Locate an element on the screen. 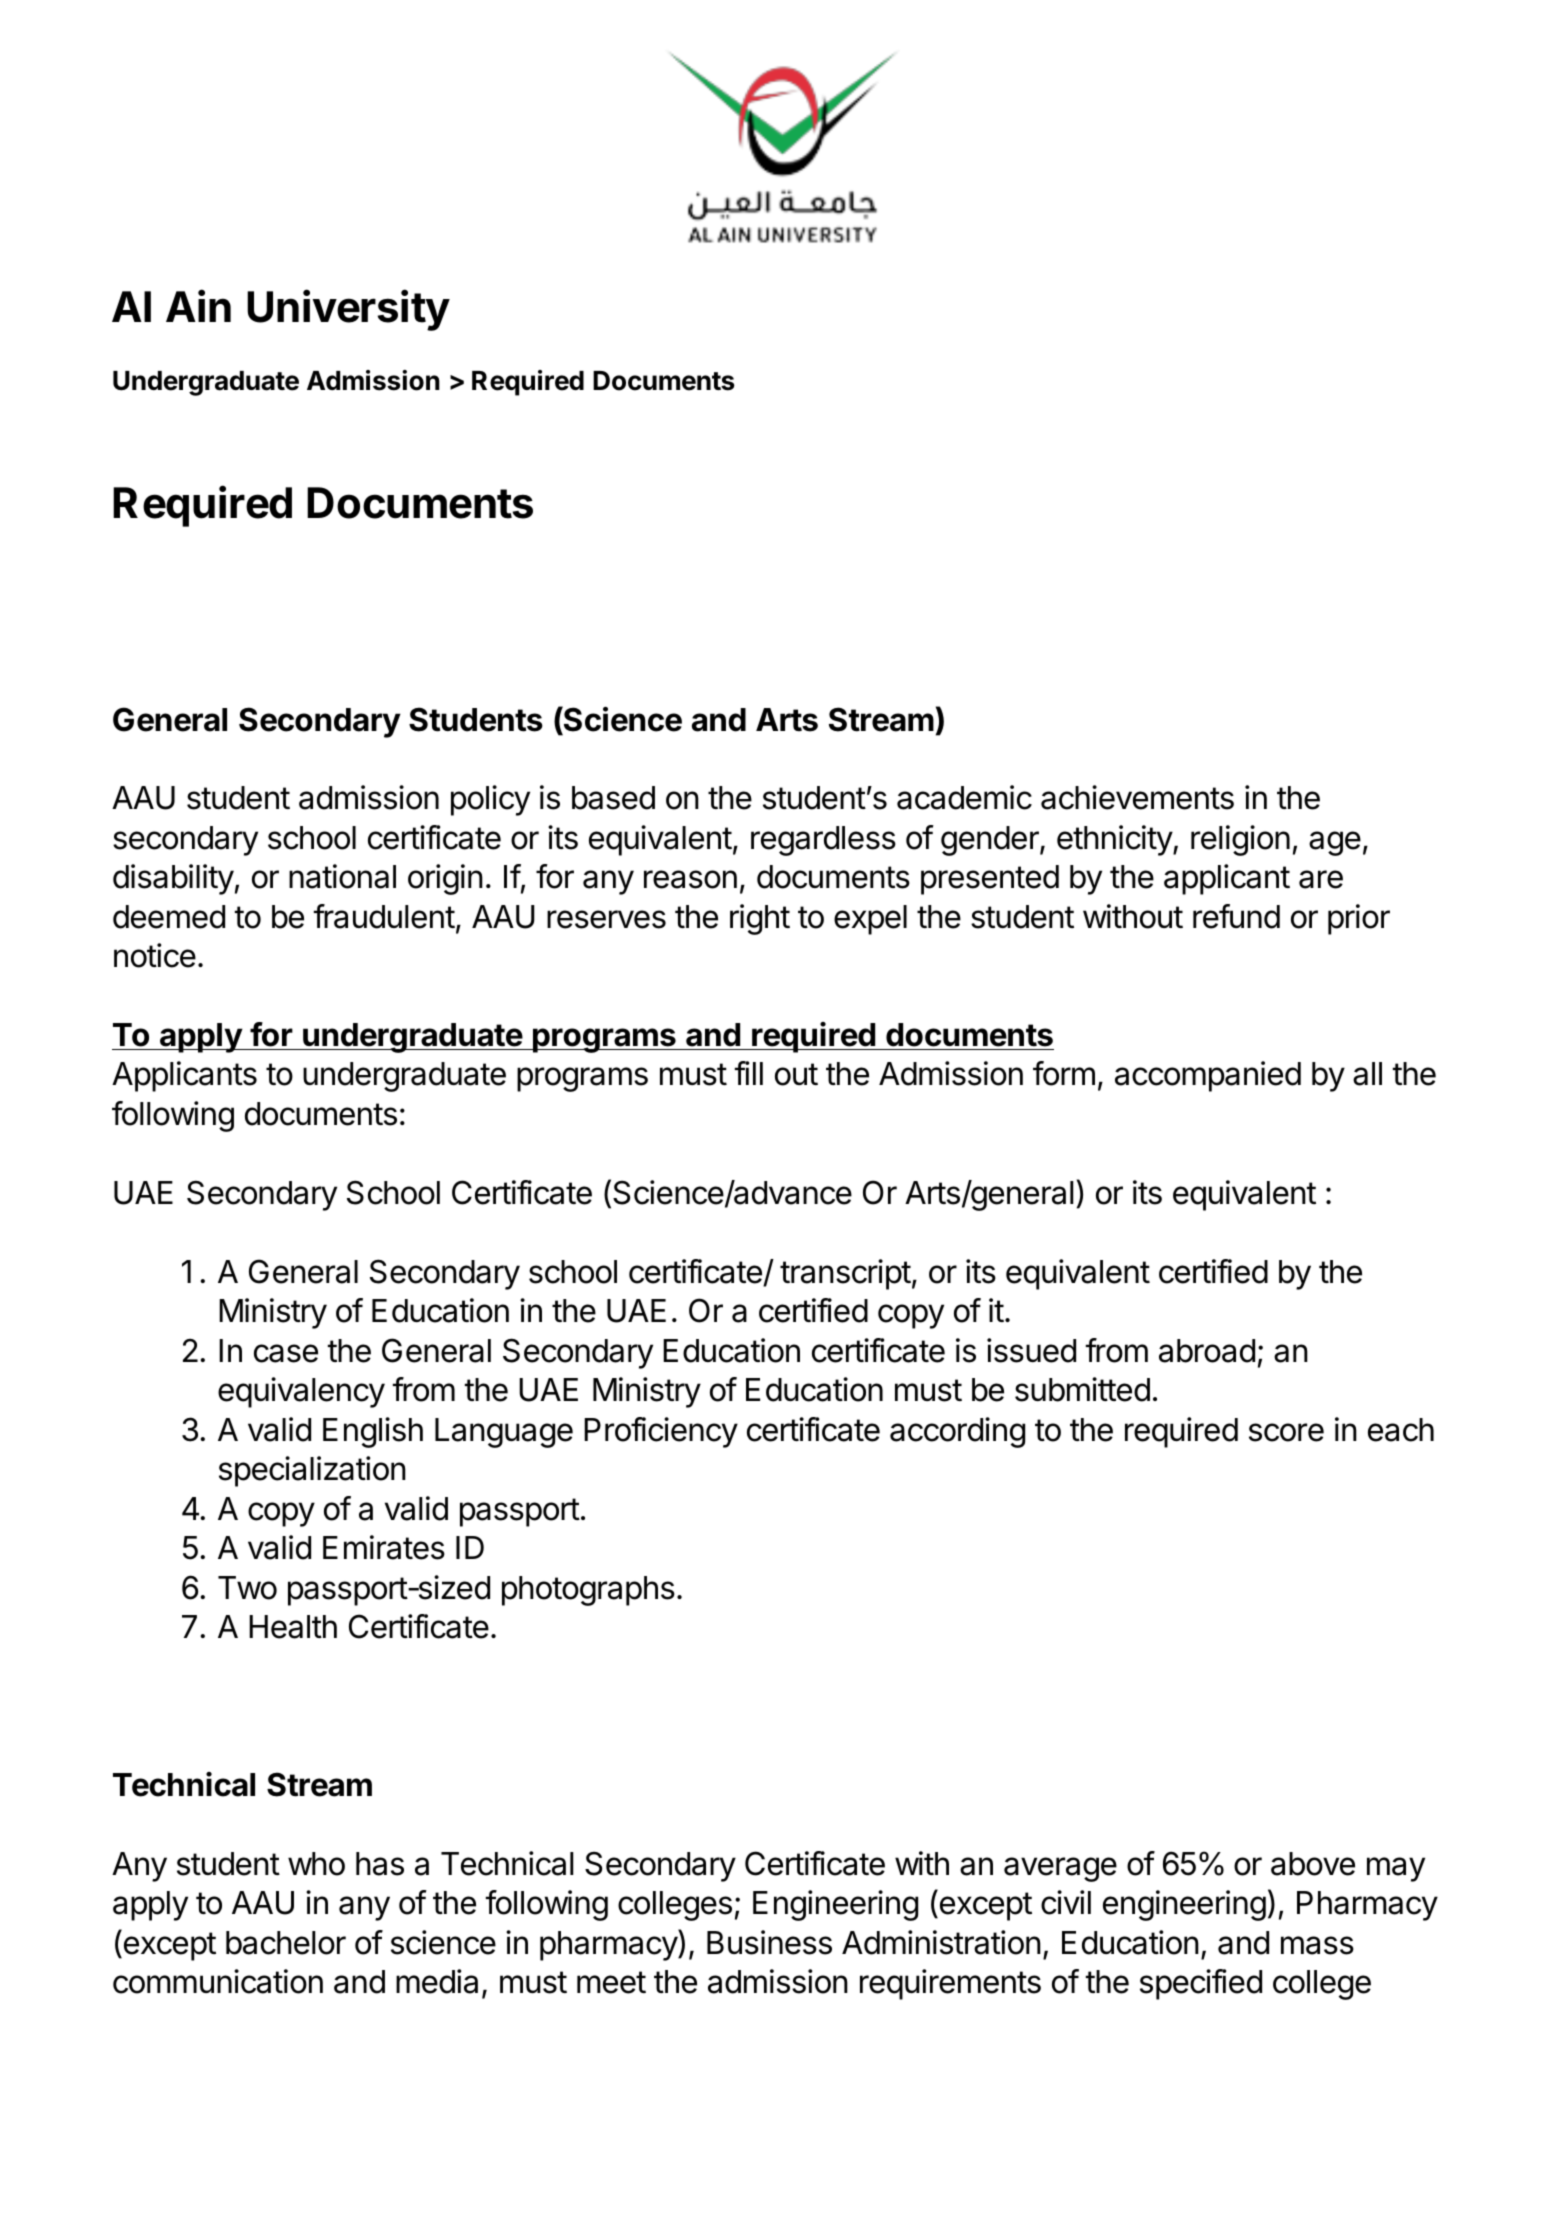  achievements is located at coordinates (1137, 797).
